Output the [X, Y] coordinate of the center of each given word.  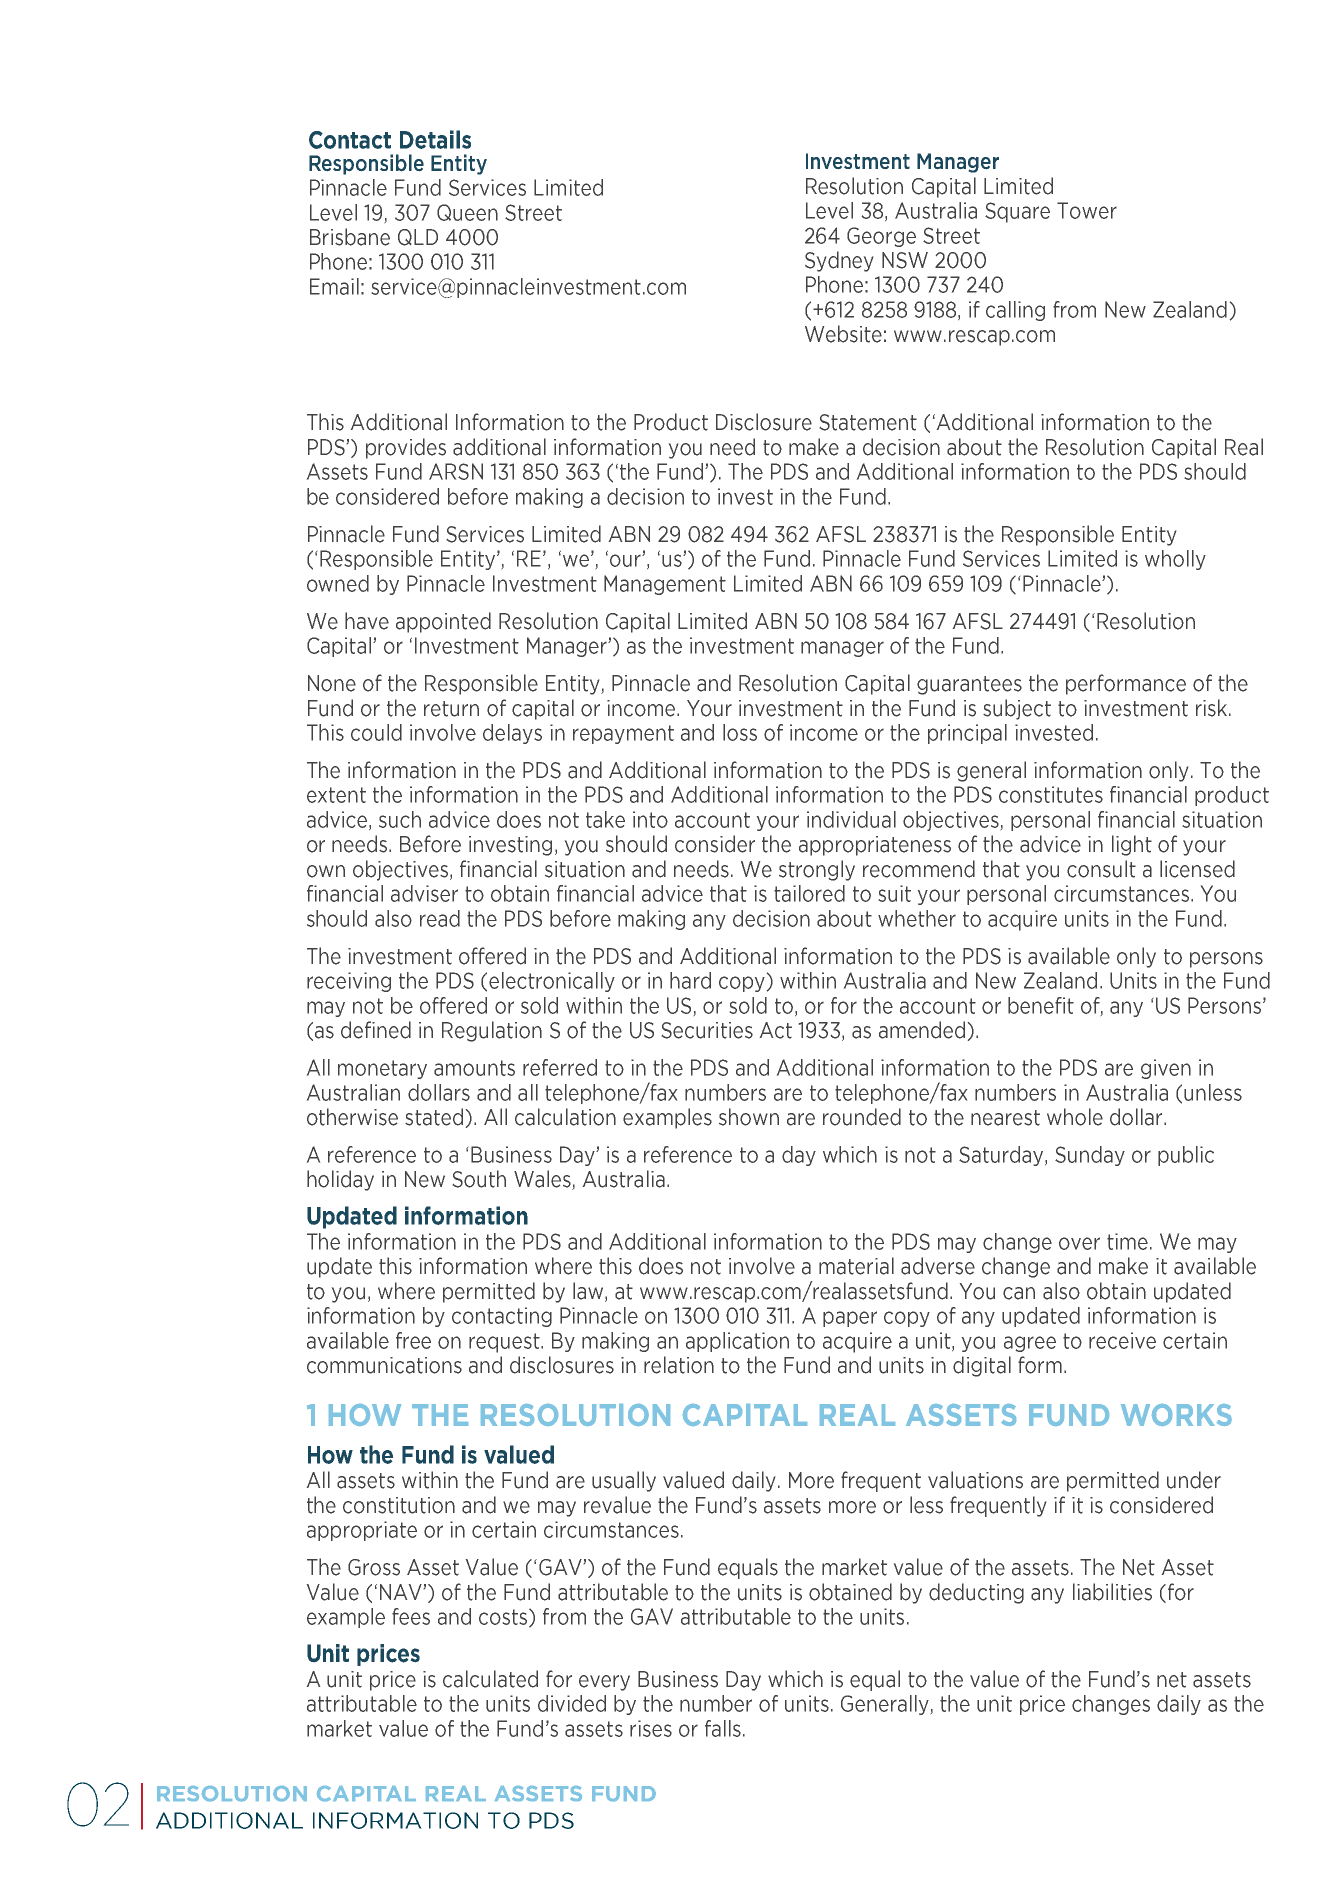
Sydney [839, 261]
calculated [490, 1679]
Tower [1087, 210]
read [440, 918]
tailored [809, 893]
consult [1101, 869]
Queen [467, 212]
